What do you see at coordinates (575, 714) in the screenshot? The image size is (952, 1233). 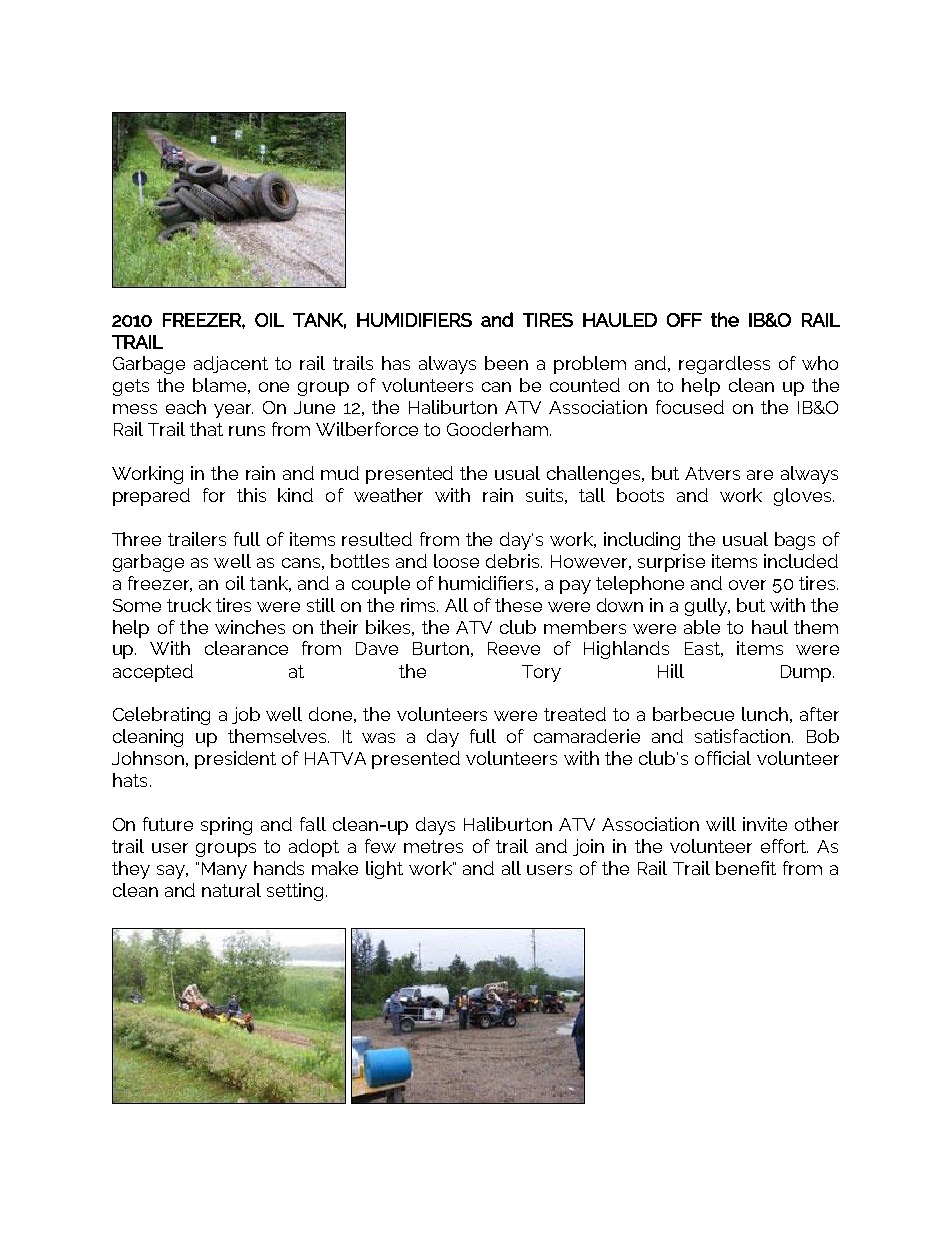 I see `treated` at bounding box center [575, 714].
